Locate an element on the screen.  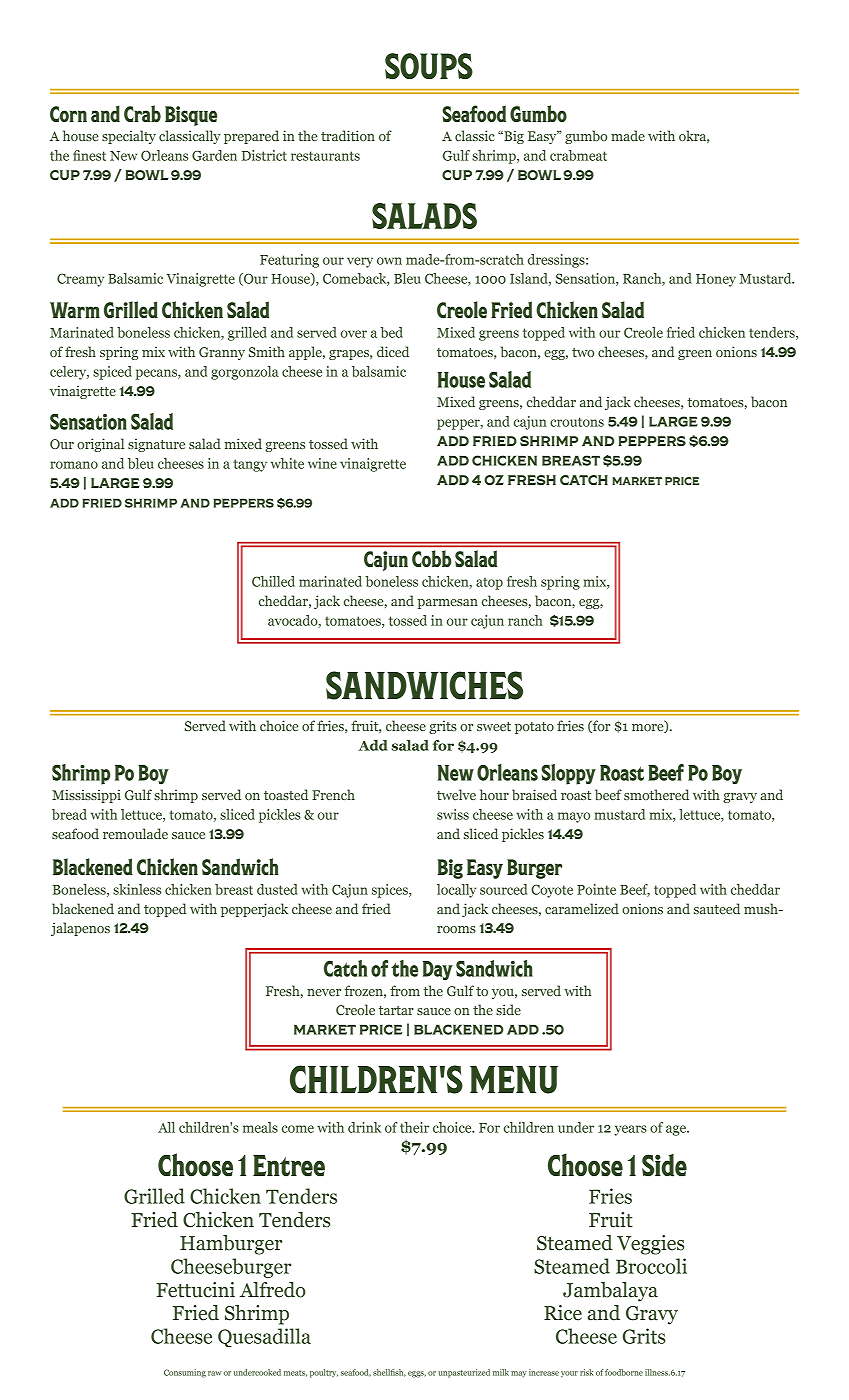
smothered is located at coordinates (656, 794).
